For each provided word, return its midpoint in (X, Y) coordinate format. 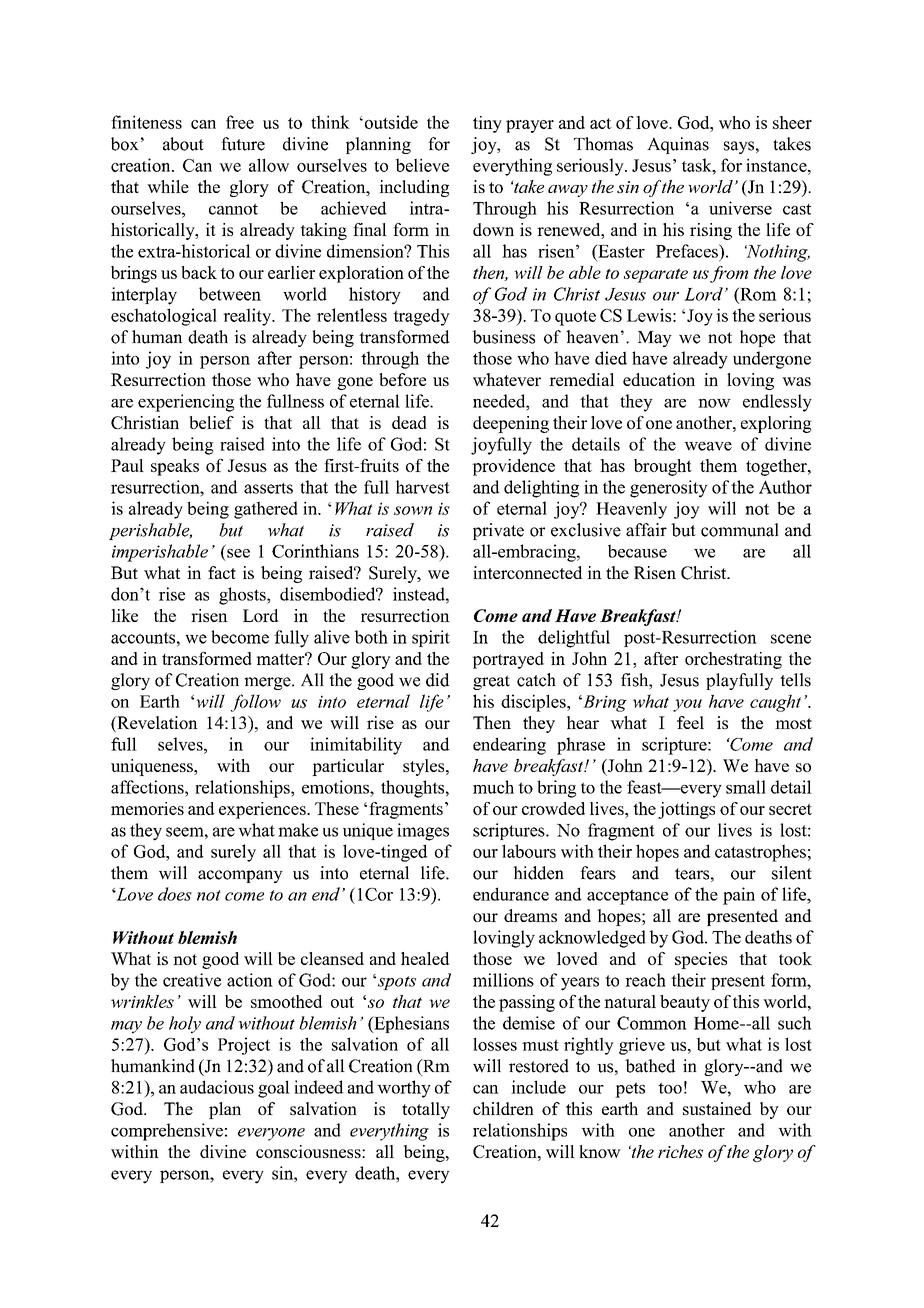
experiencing (186, 403)
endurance (511, 894)
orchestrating (733, 660)
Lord (261, 615)
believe (422, 165)
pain (739, 896)
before (402, 379)
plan (225, 1110)
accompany (240, 876)
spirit (431, 638)
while (168, 186)
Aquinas (678, 145)
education (659, 379)
